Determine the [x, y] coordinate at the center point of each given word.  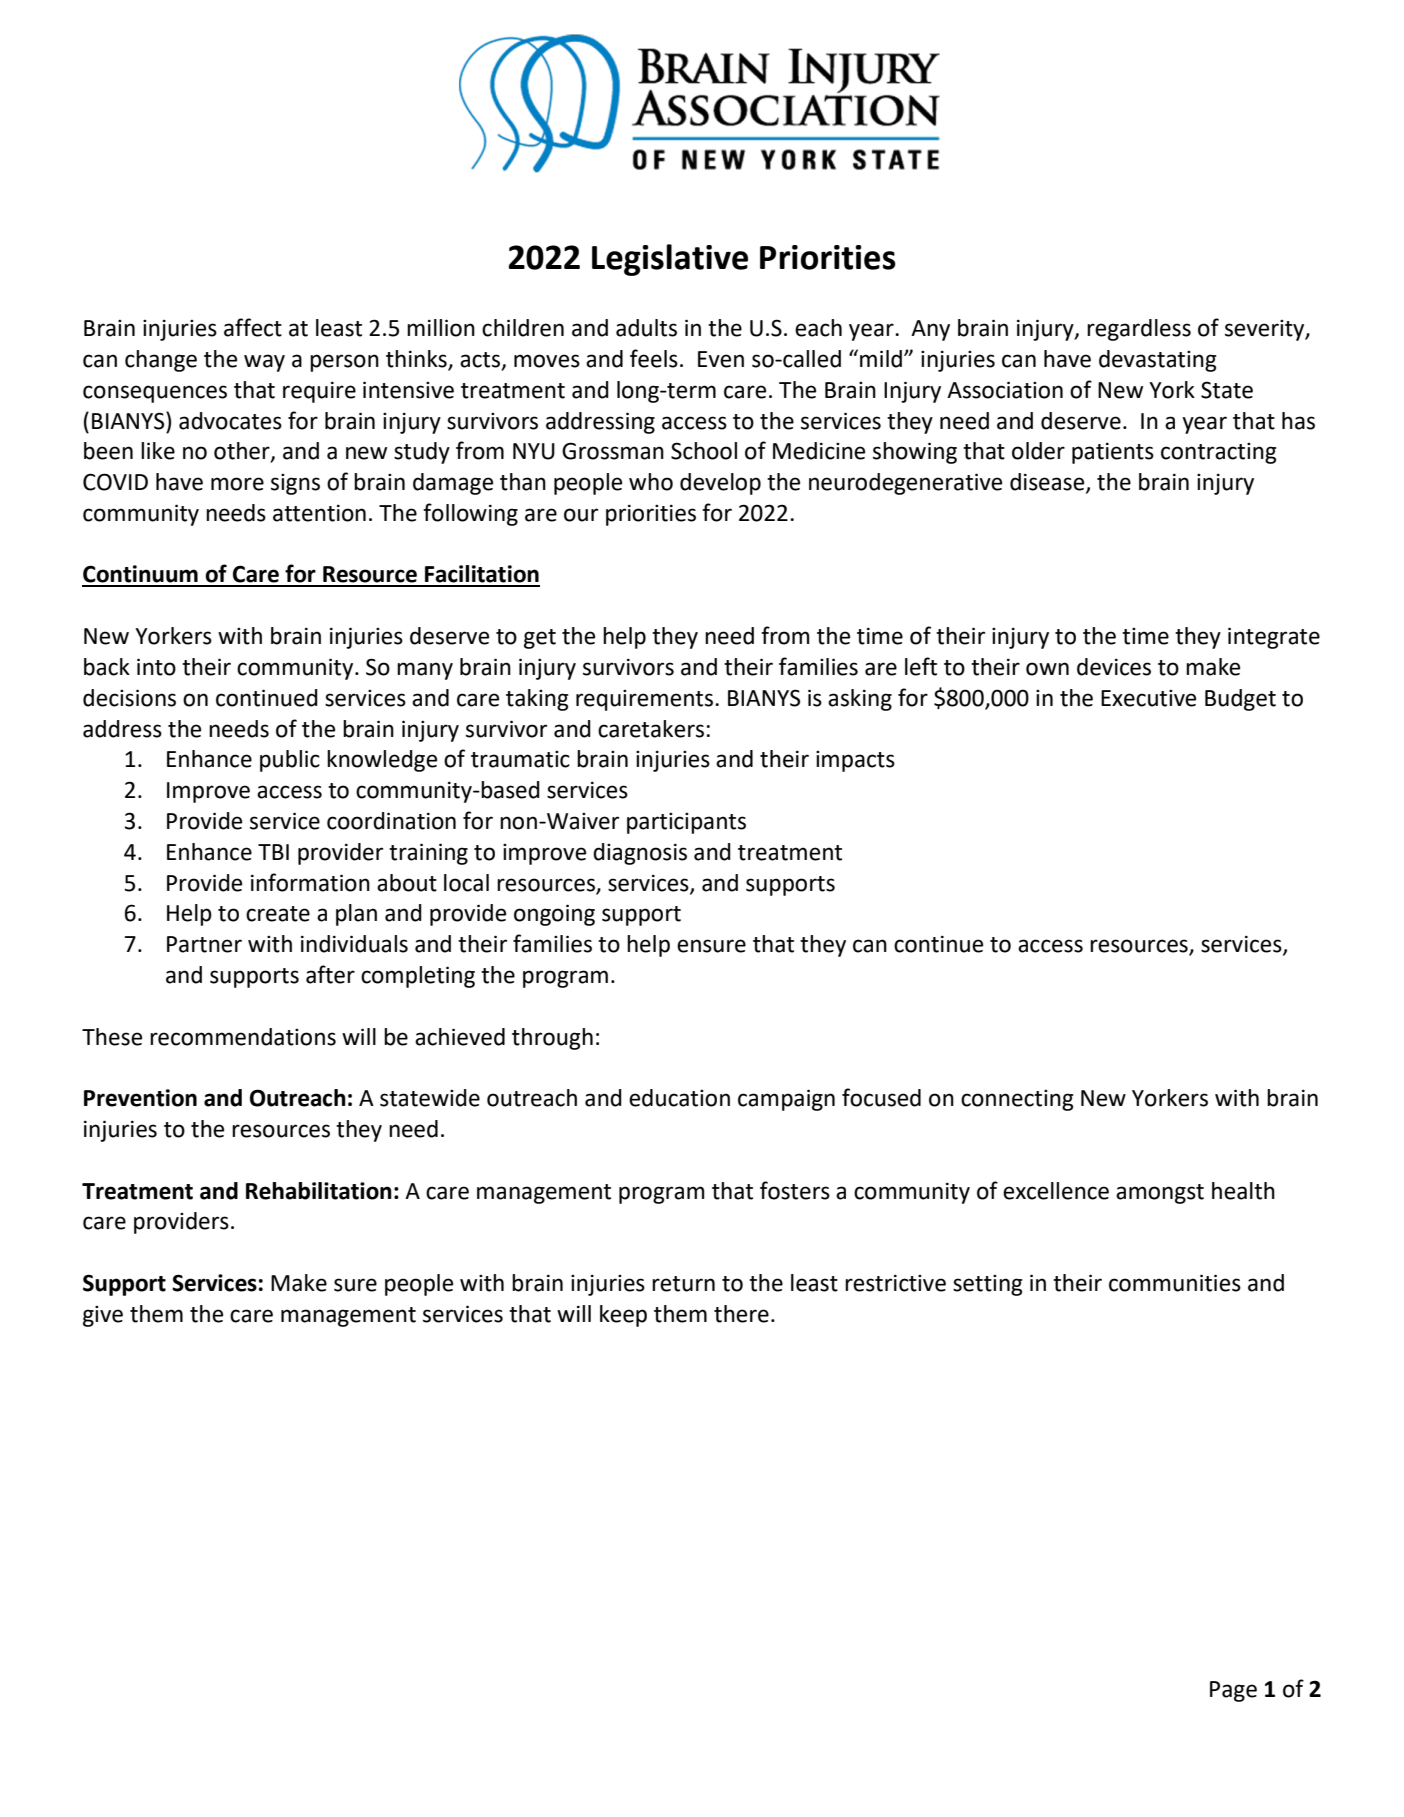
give [103, 1316]
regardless [1139, 330]
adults [646, 328]
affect [253, 327]
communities [1175, 1283]
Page [1233, 1691]
